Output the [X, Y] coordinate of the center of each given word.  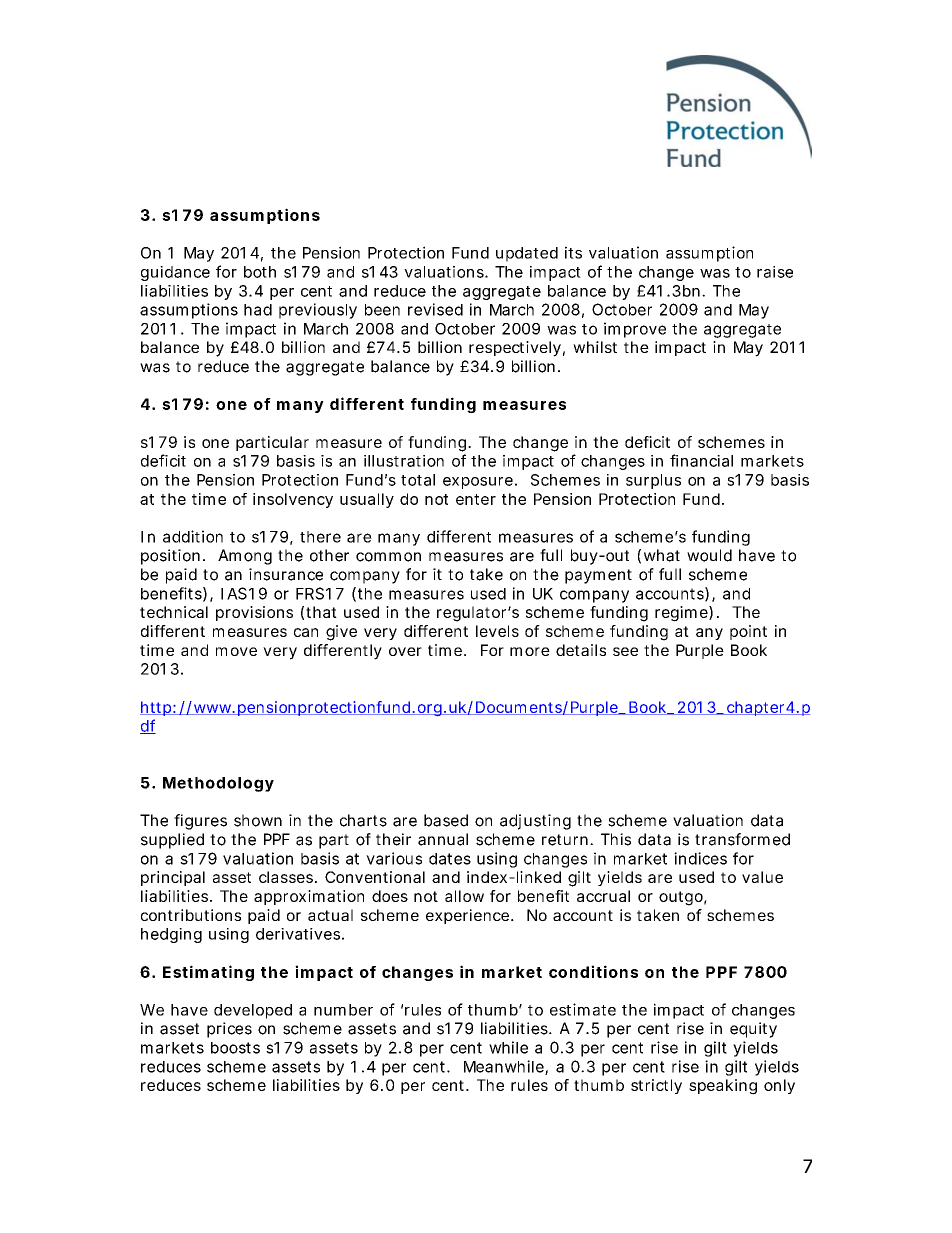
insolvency [293, 500]
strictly [656, 1086]
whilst [595, 347]
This [616, 839]
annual [443, 839]
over [405, 651]
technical [174, 612]
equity [753, 1030]
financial [701, 460]
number [343, 1010]
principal [173, 878]
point [748, 632]
